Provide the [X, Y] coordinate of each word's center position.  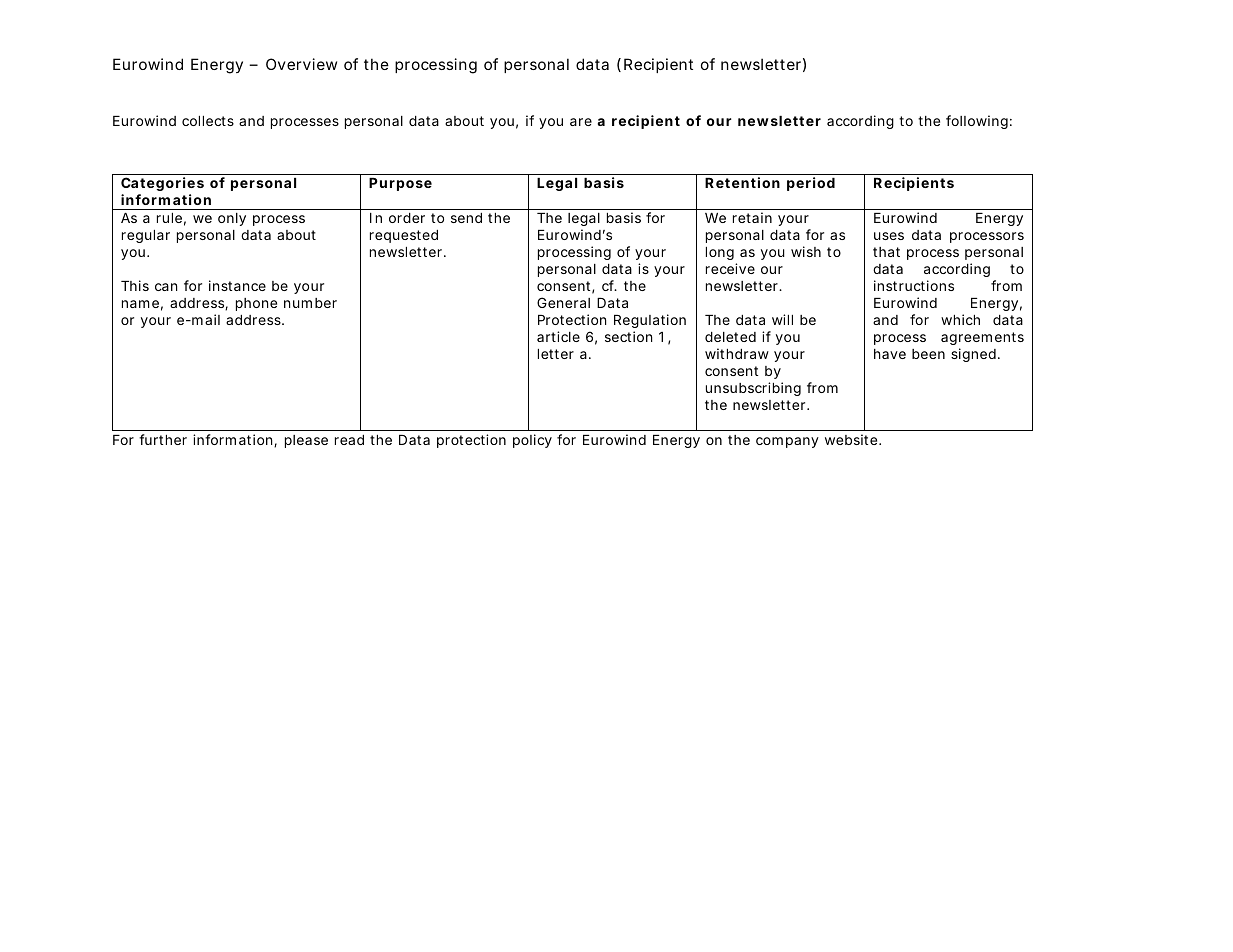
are [581, 122]
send [466, 218]
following [977, 122]
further [163, 439]
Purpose [400, 184]
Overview [301, 64]
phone [256, 304]
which [960, 319]
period [811, 184]
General [563, 302]
